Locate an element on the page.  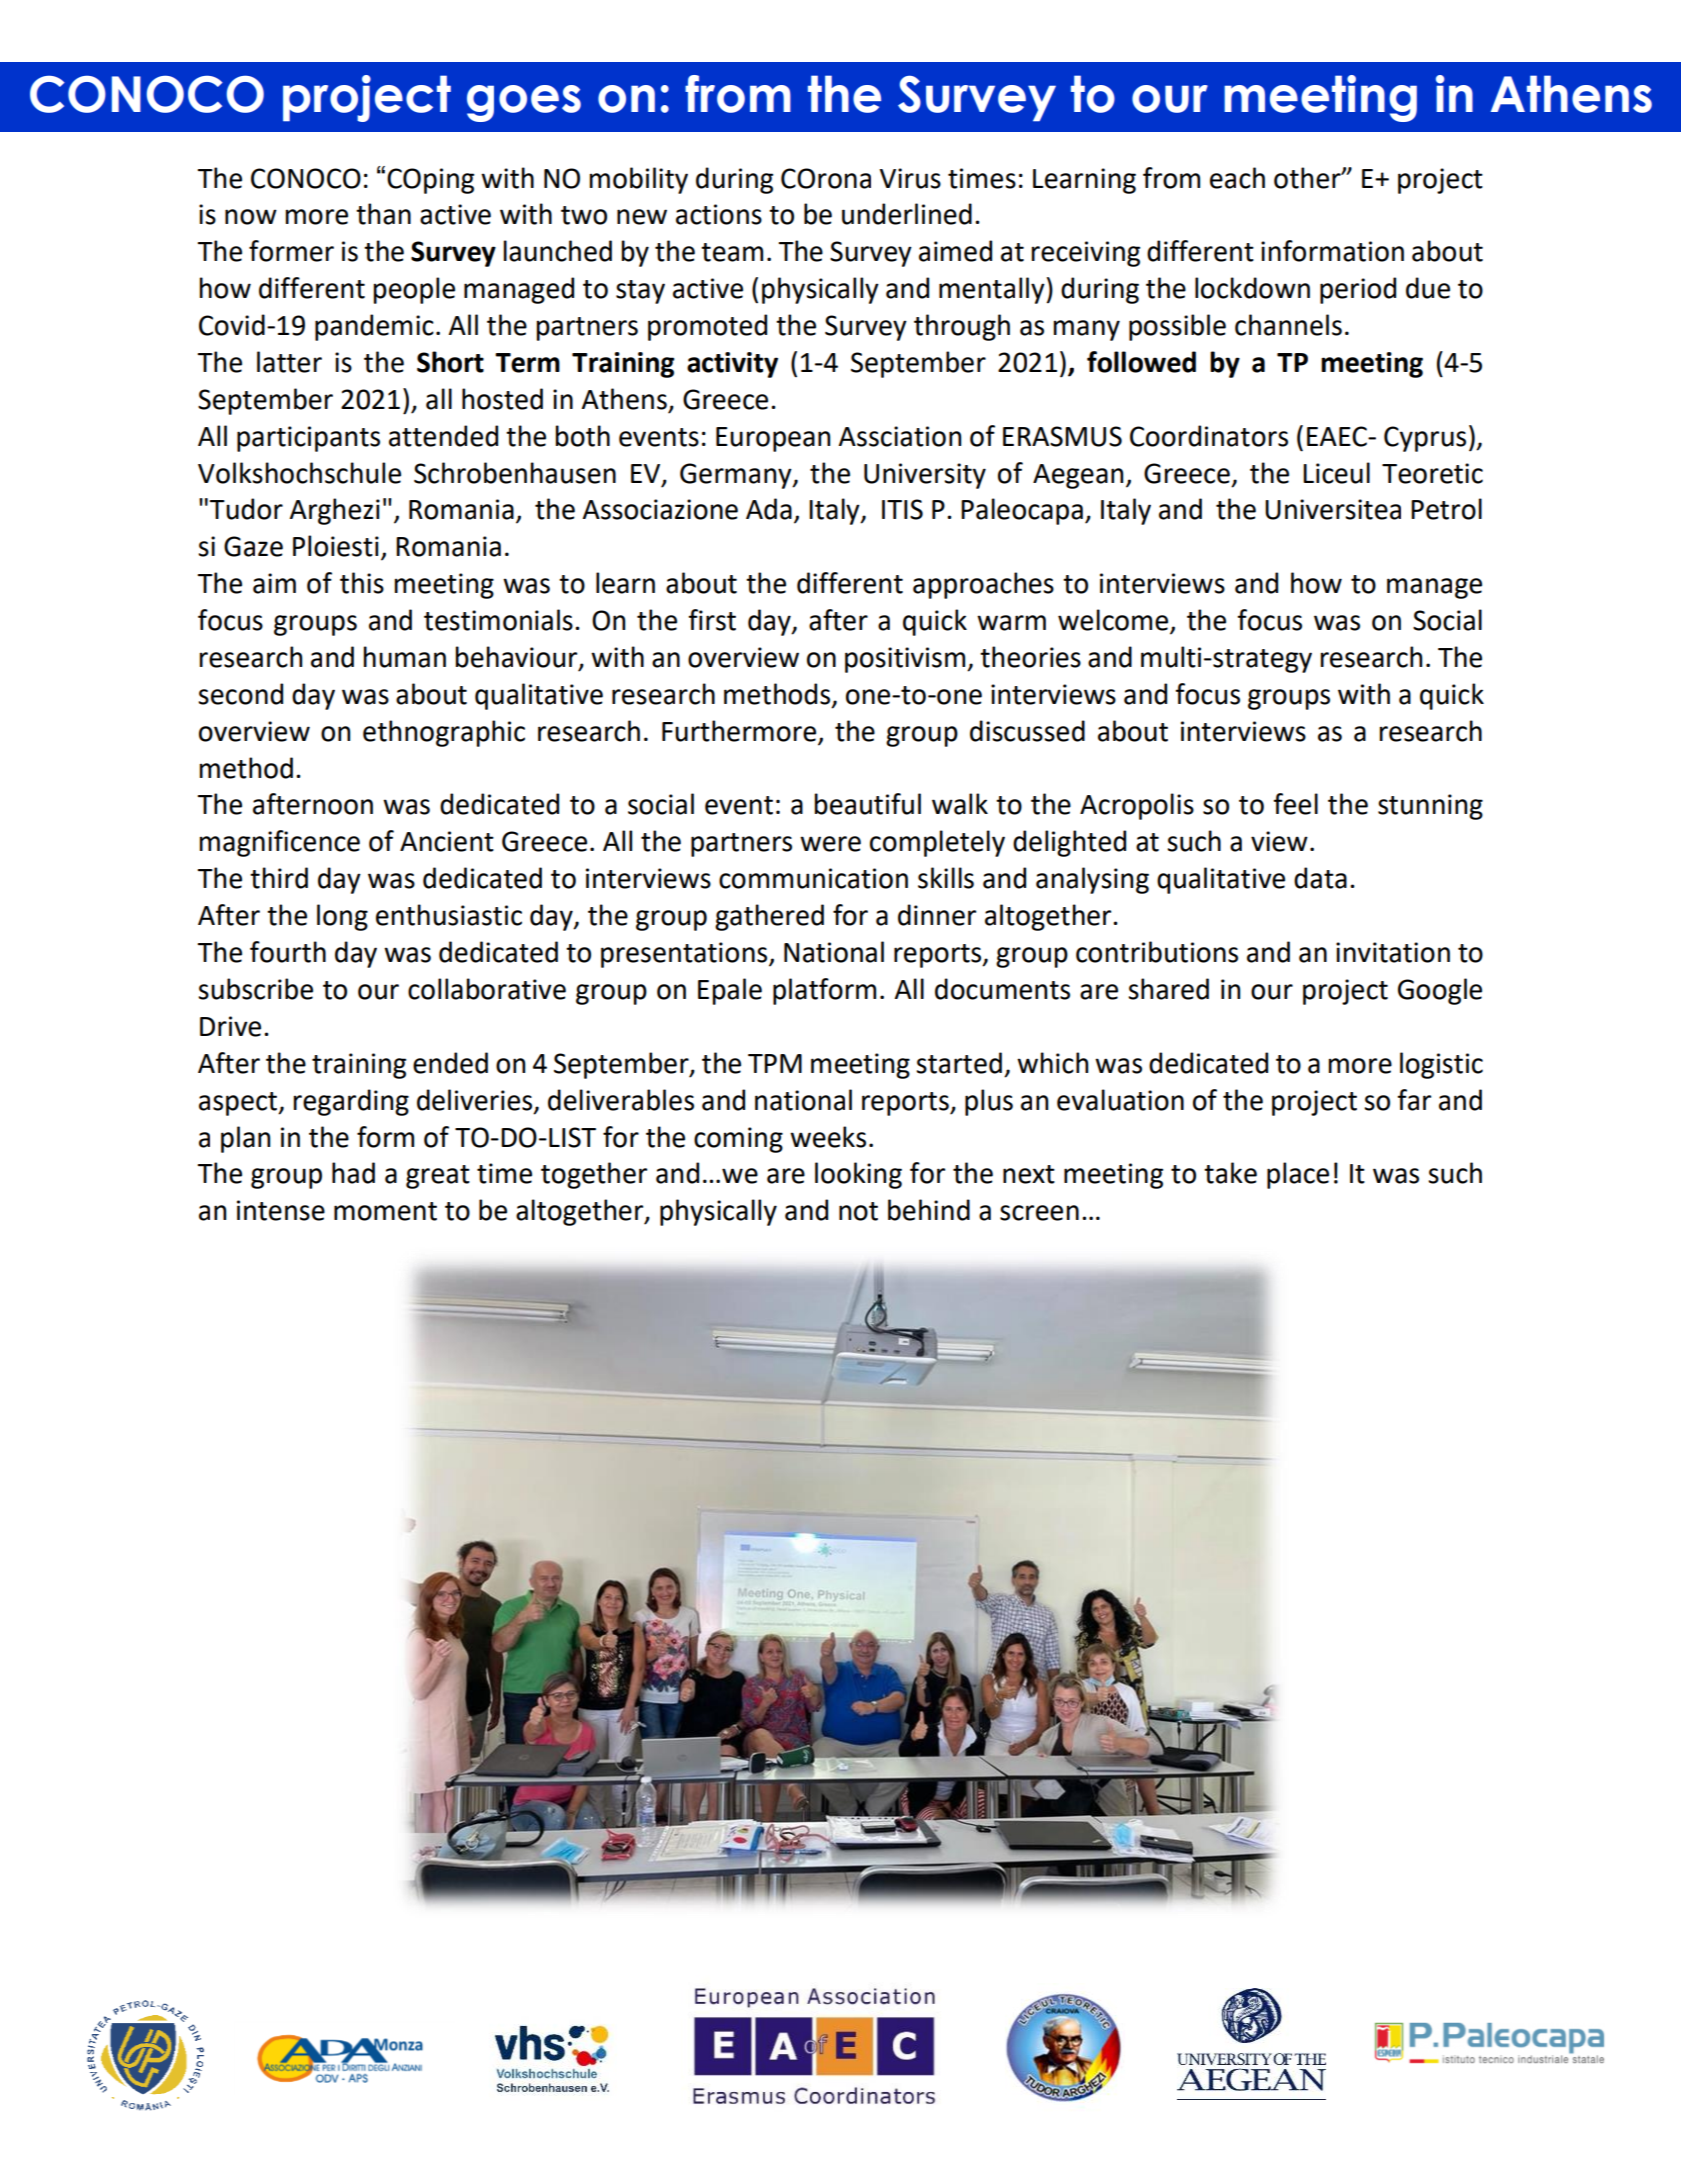
positivism is located at coordinates (906, 660).
